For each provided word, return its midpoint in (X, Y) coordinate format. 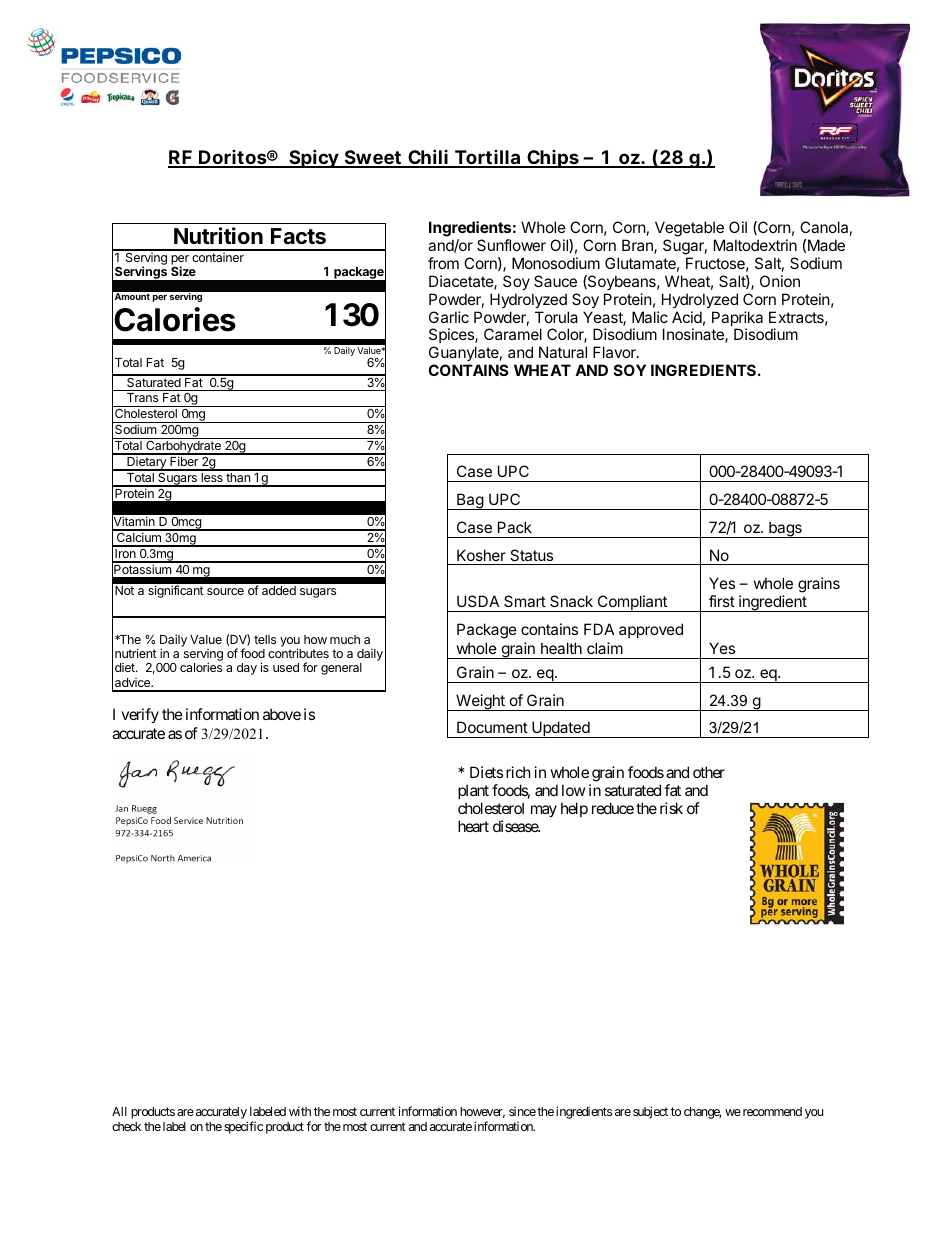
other (709, 772)
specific (243, 1127)
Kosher (481, 555)
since (522, 1111)
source (225, 591)
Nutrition (218, 235)
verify (140, 715)
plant (473, 791)
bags (785, 529)
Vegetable (689, 229)
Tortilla (487, 158)
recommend (771, 1111)
